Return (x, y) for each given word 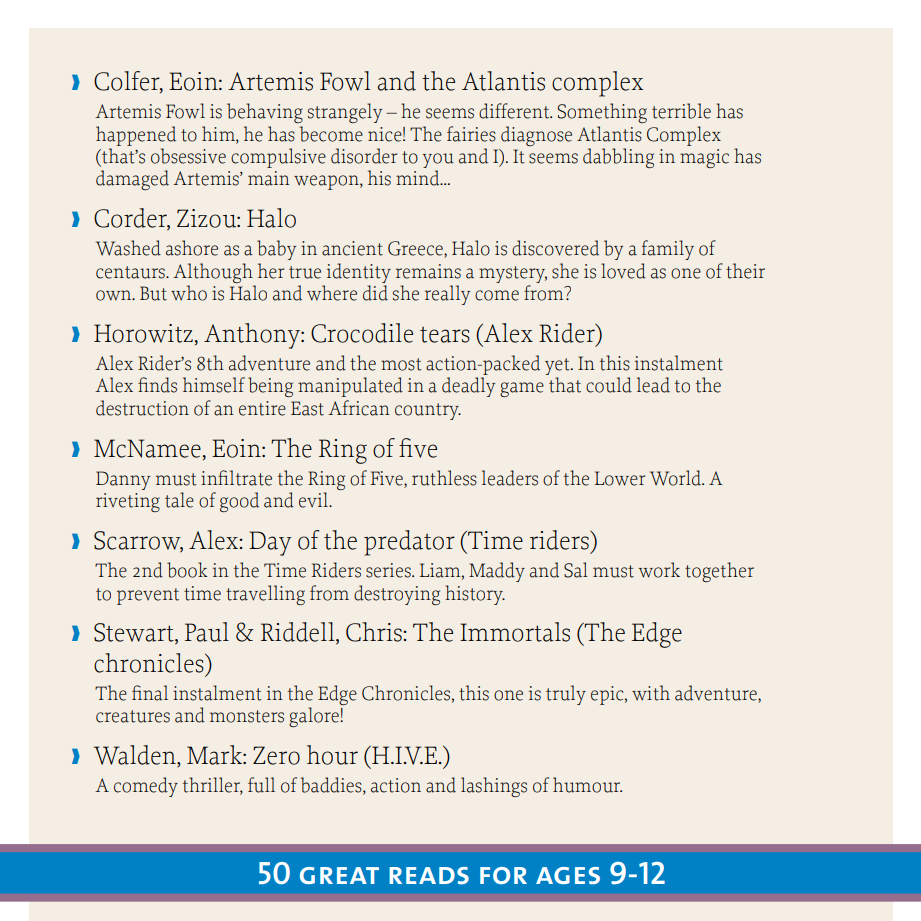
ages (568, 875)
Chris (375, 632)
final (150, 693)
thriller (213, 786)
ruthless (444, 478)
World (677, 478)
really (447, 295)
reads (429, 876)
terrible (681, 111)
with (651, 693)
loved (623, 271)
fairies (471, 134)
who (189, 293)
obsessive (188, 156)
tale (179, 500)
